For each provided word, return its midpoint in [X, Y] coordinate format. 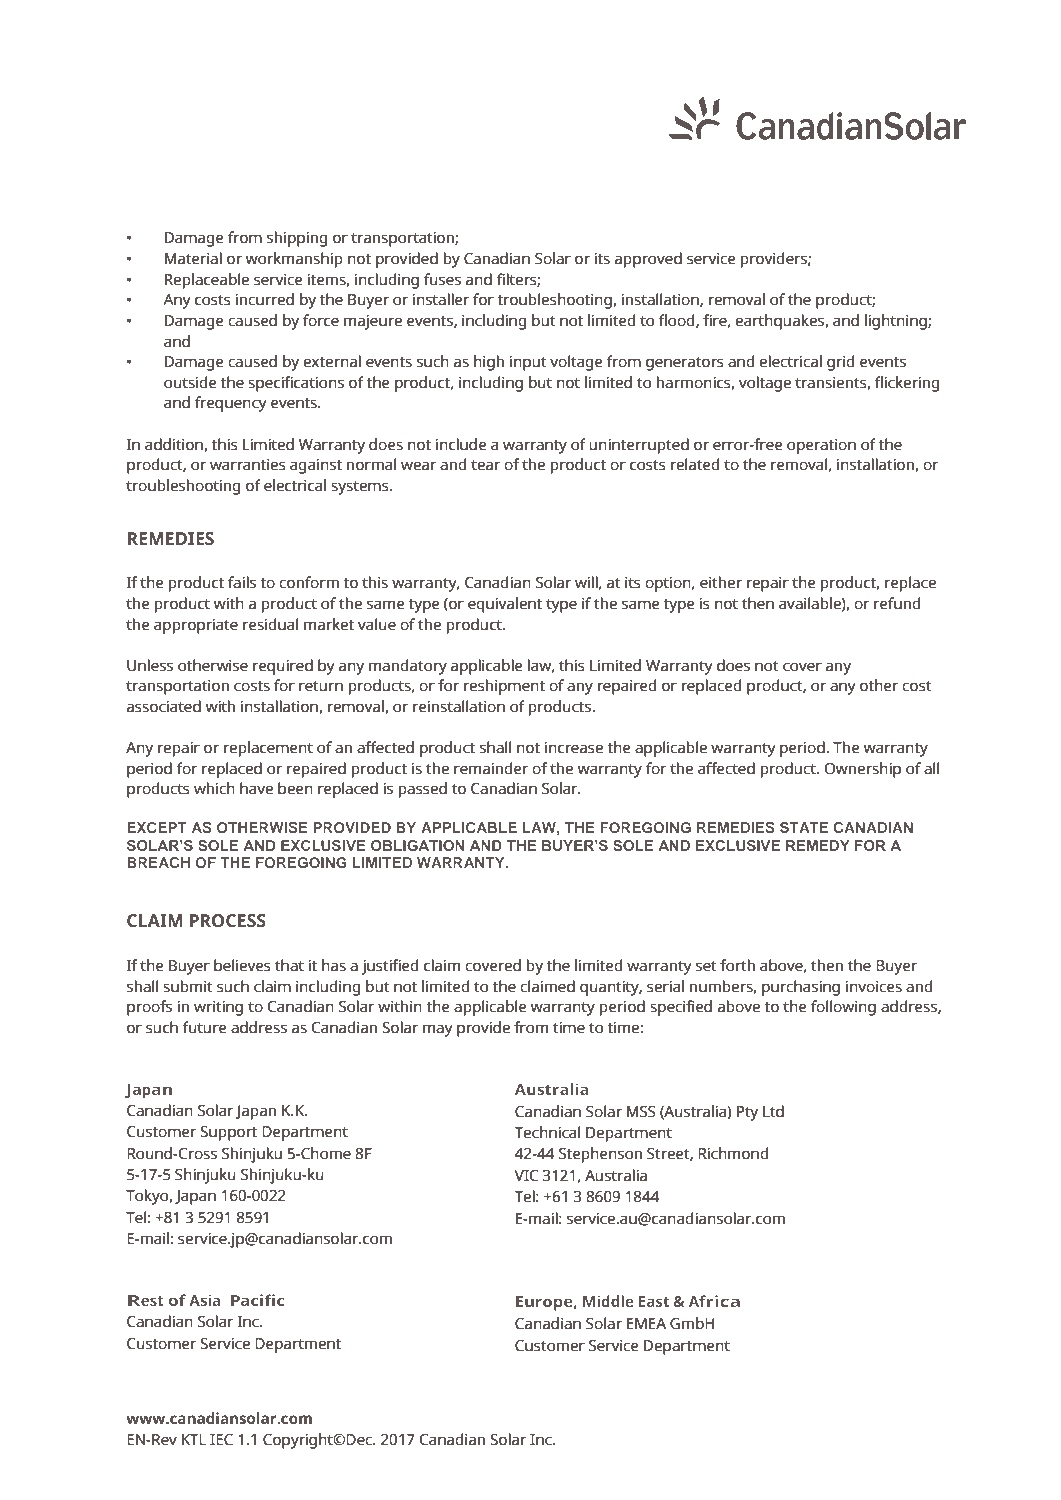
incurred [264, 299]
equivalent [505, 605]
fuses [442, 279]
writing [218, 1008]
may [438, 1030]
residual [270, 624]
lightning [897, 322]
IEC [221, 1440]
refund [897, 603]
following [843, 1008]
